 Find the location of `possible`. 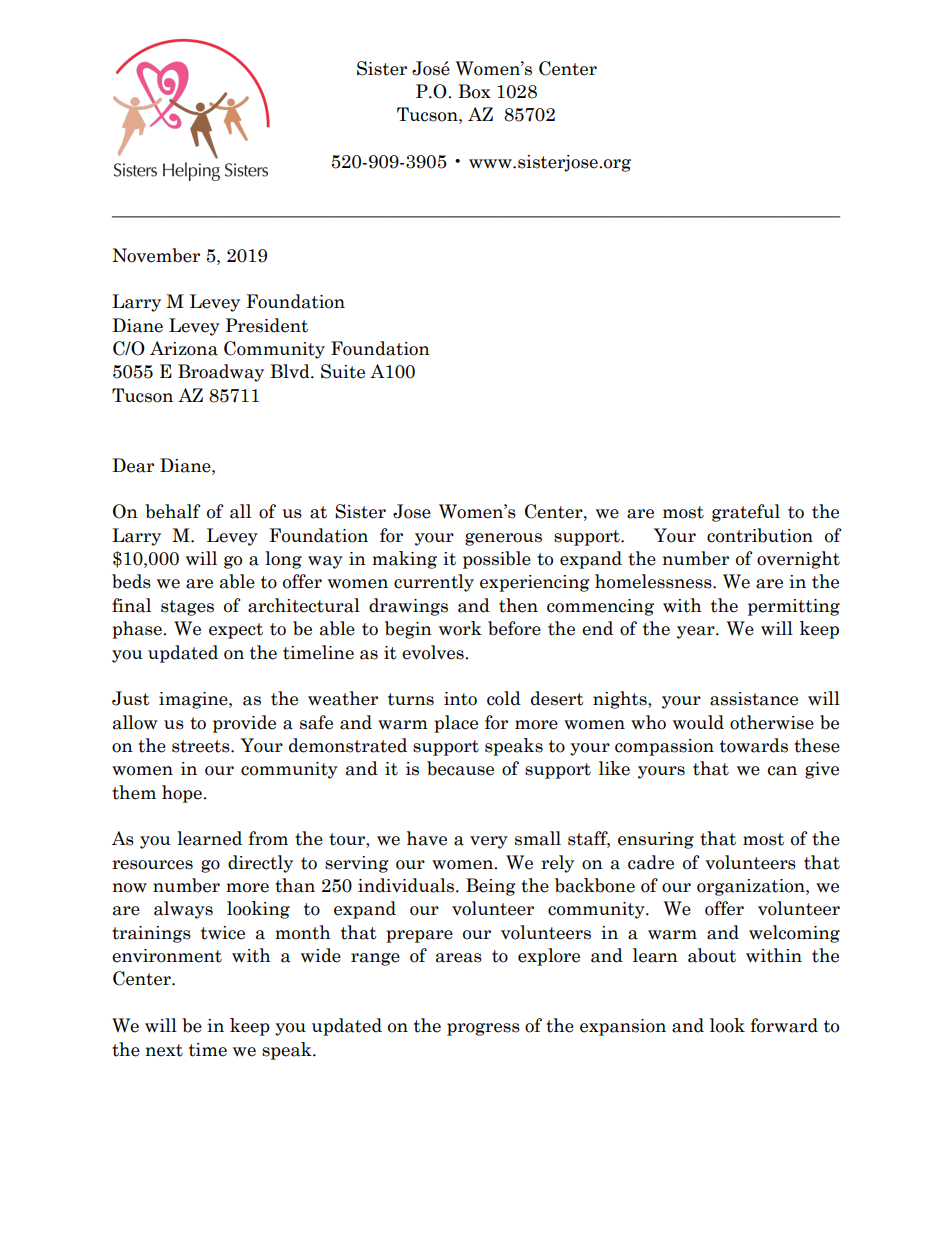

possible is located at coordinates (497, 560).
